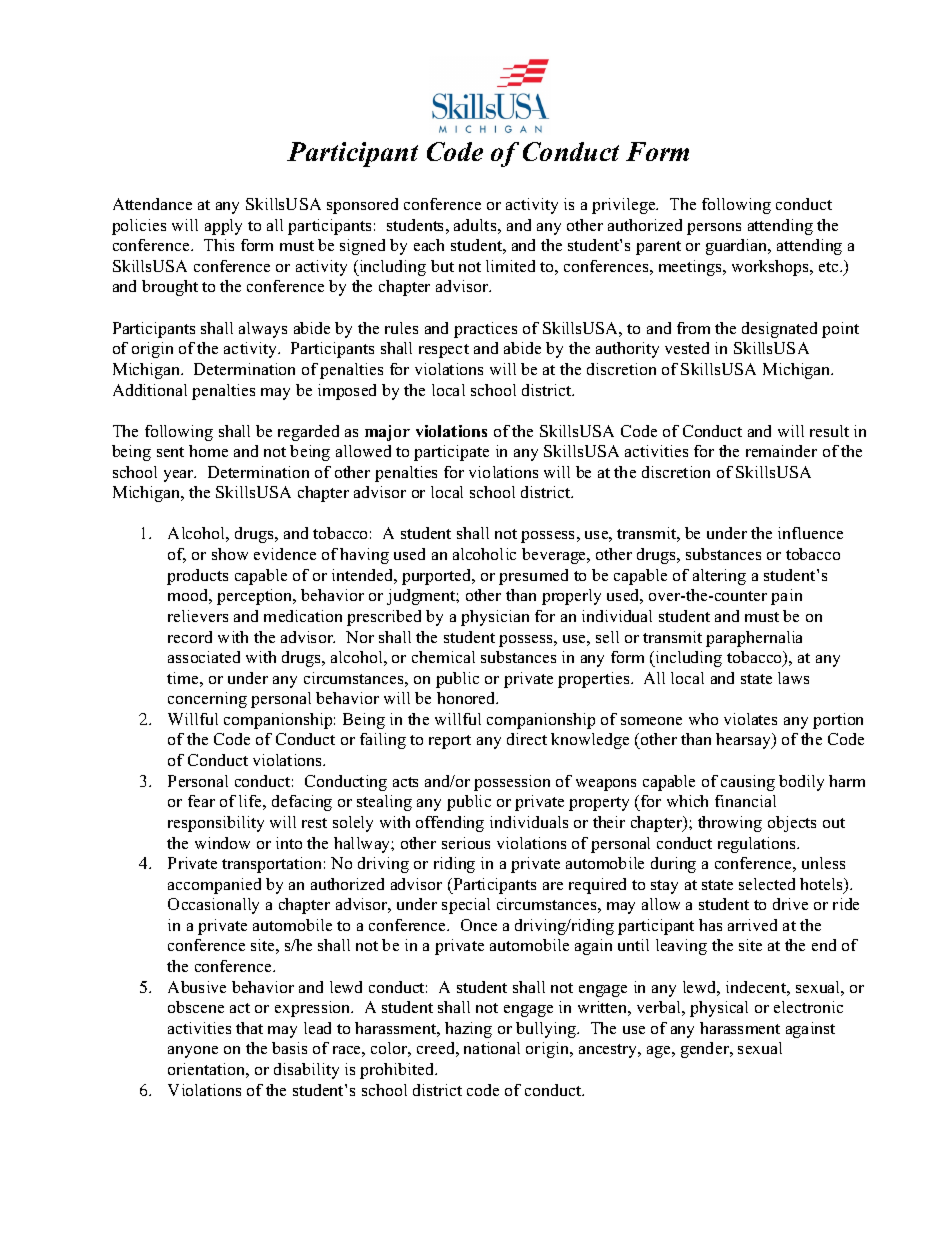 The width and height of the screenshot is (952, 1233). Describe the element at coordinates (190, 637) in the screenshot. I see `record` at that location.
